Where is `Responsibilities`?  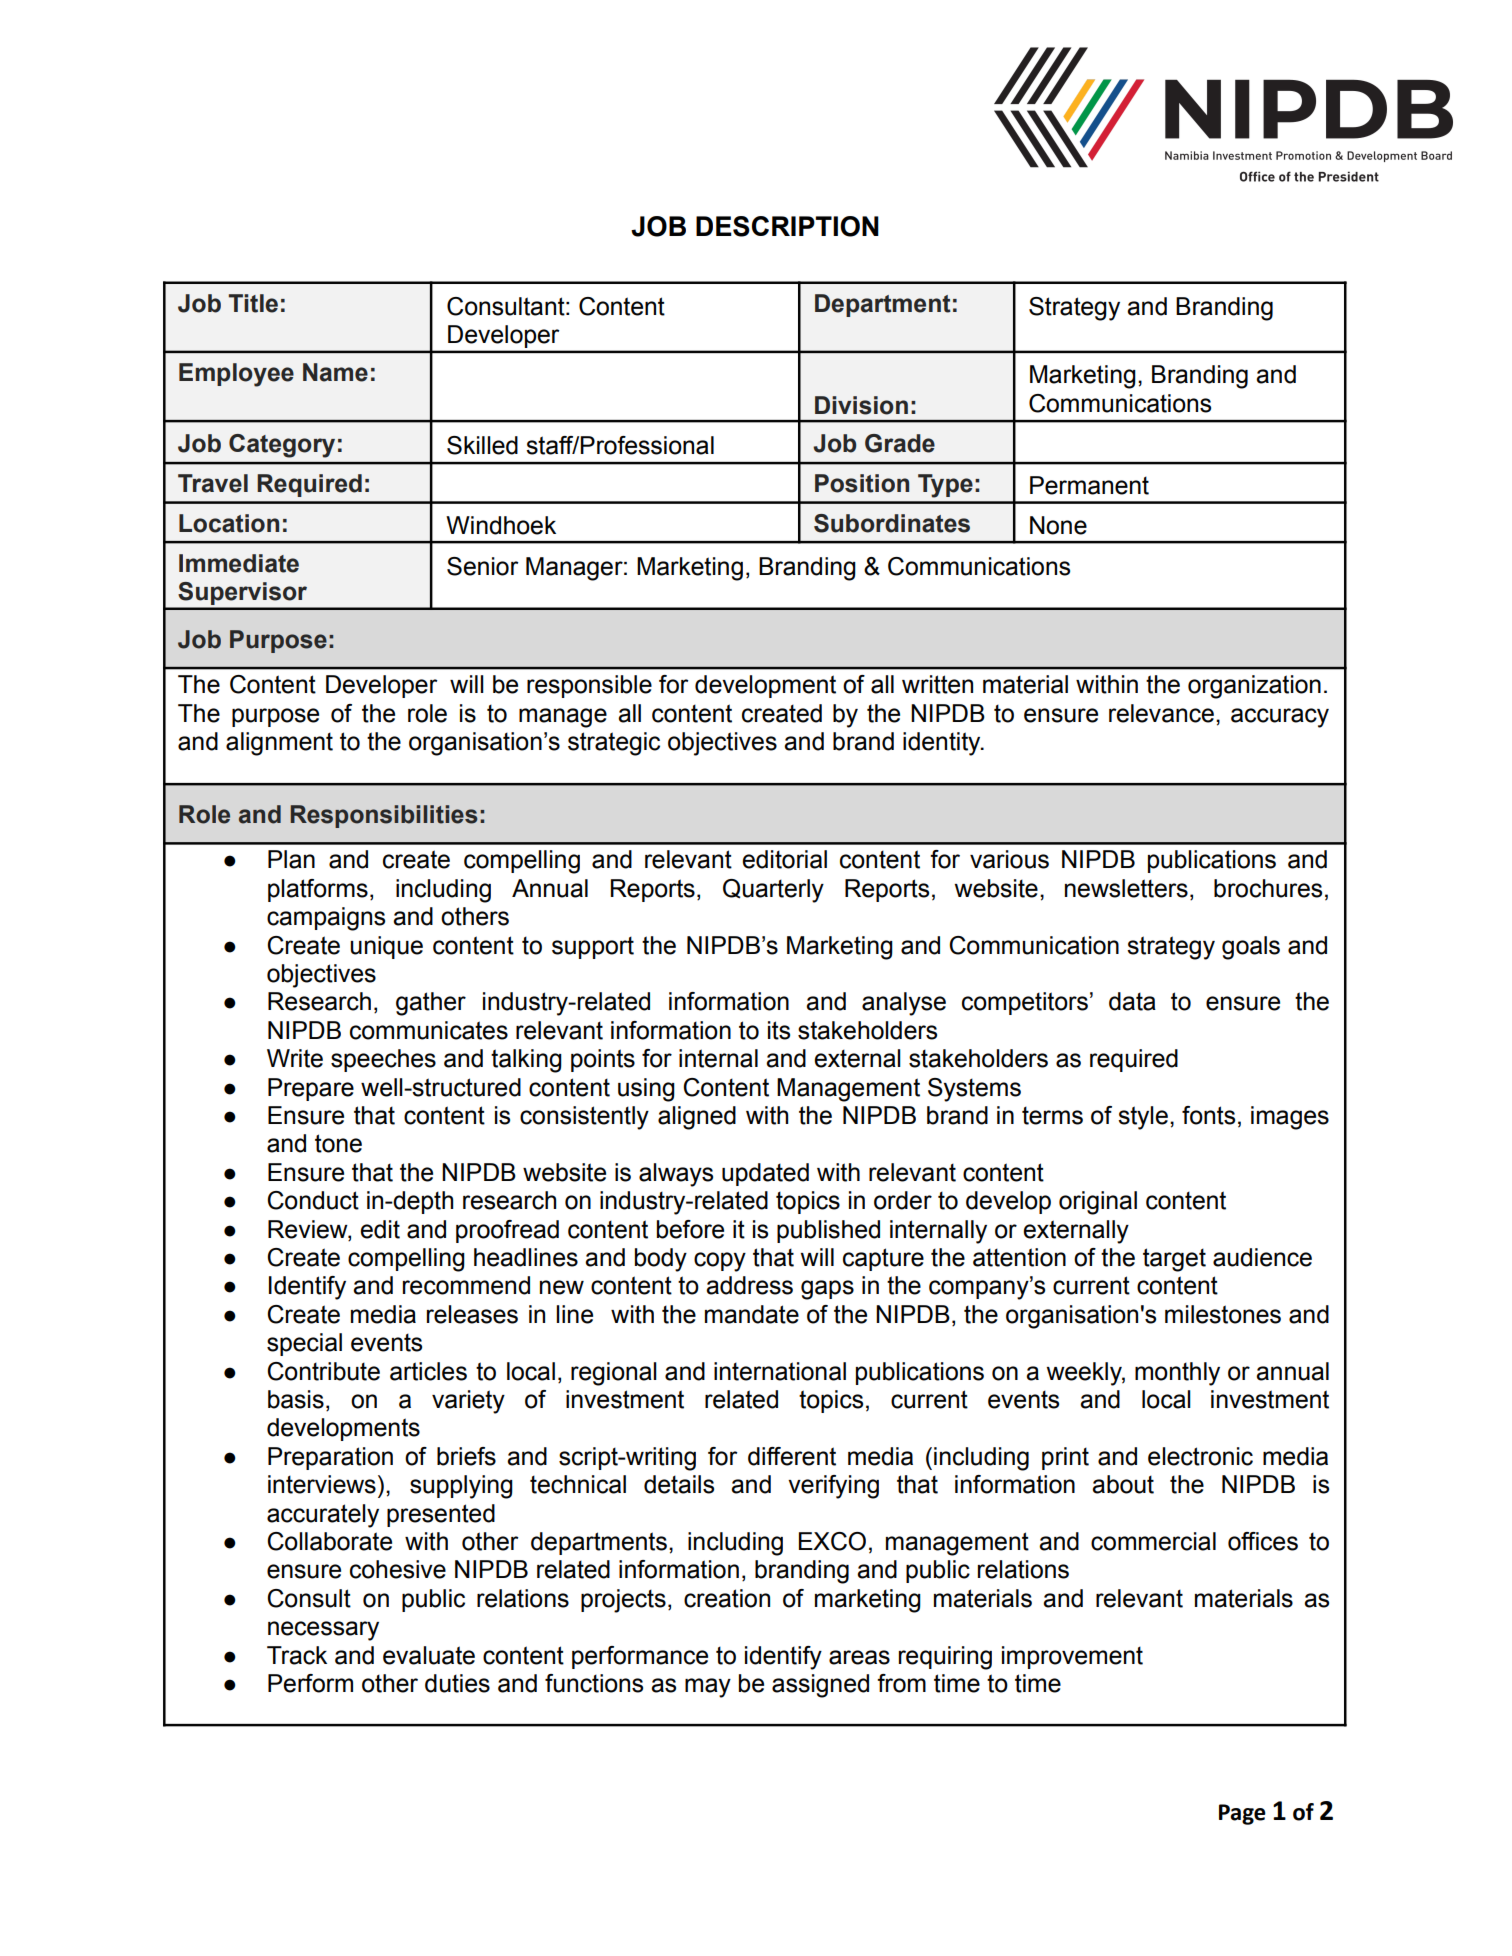 Responsibilities is located at coordinates (383, 816).
